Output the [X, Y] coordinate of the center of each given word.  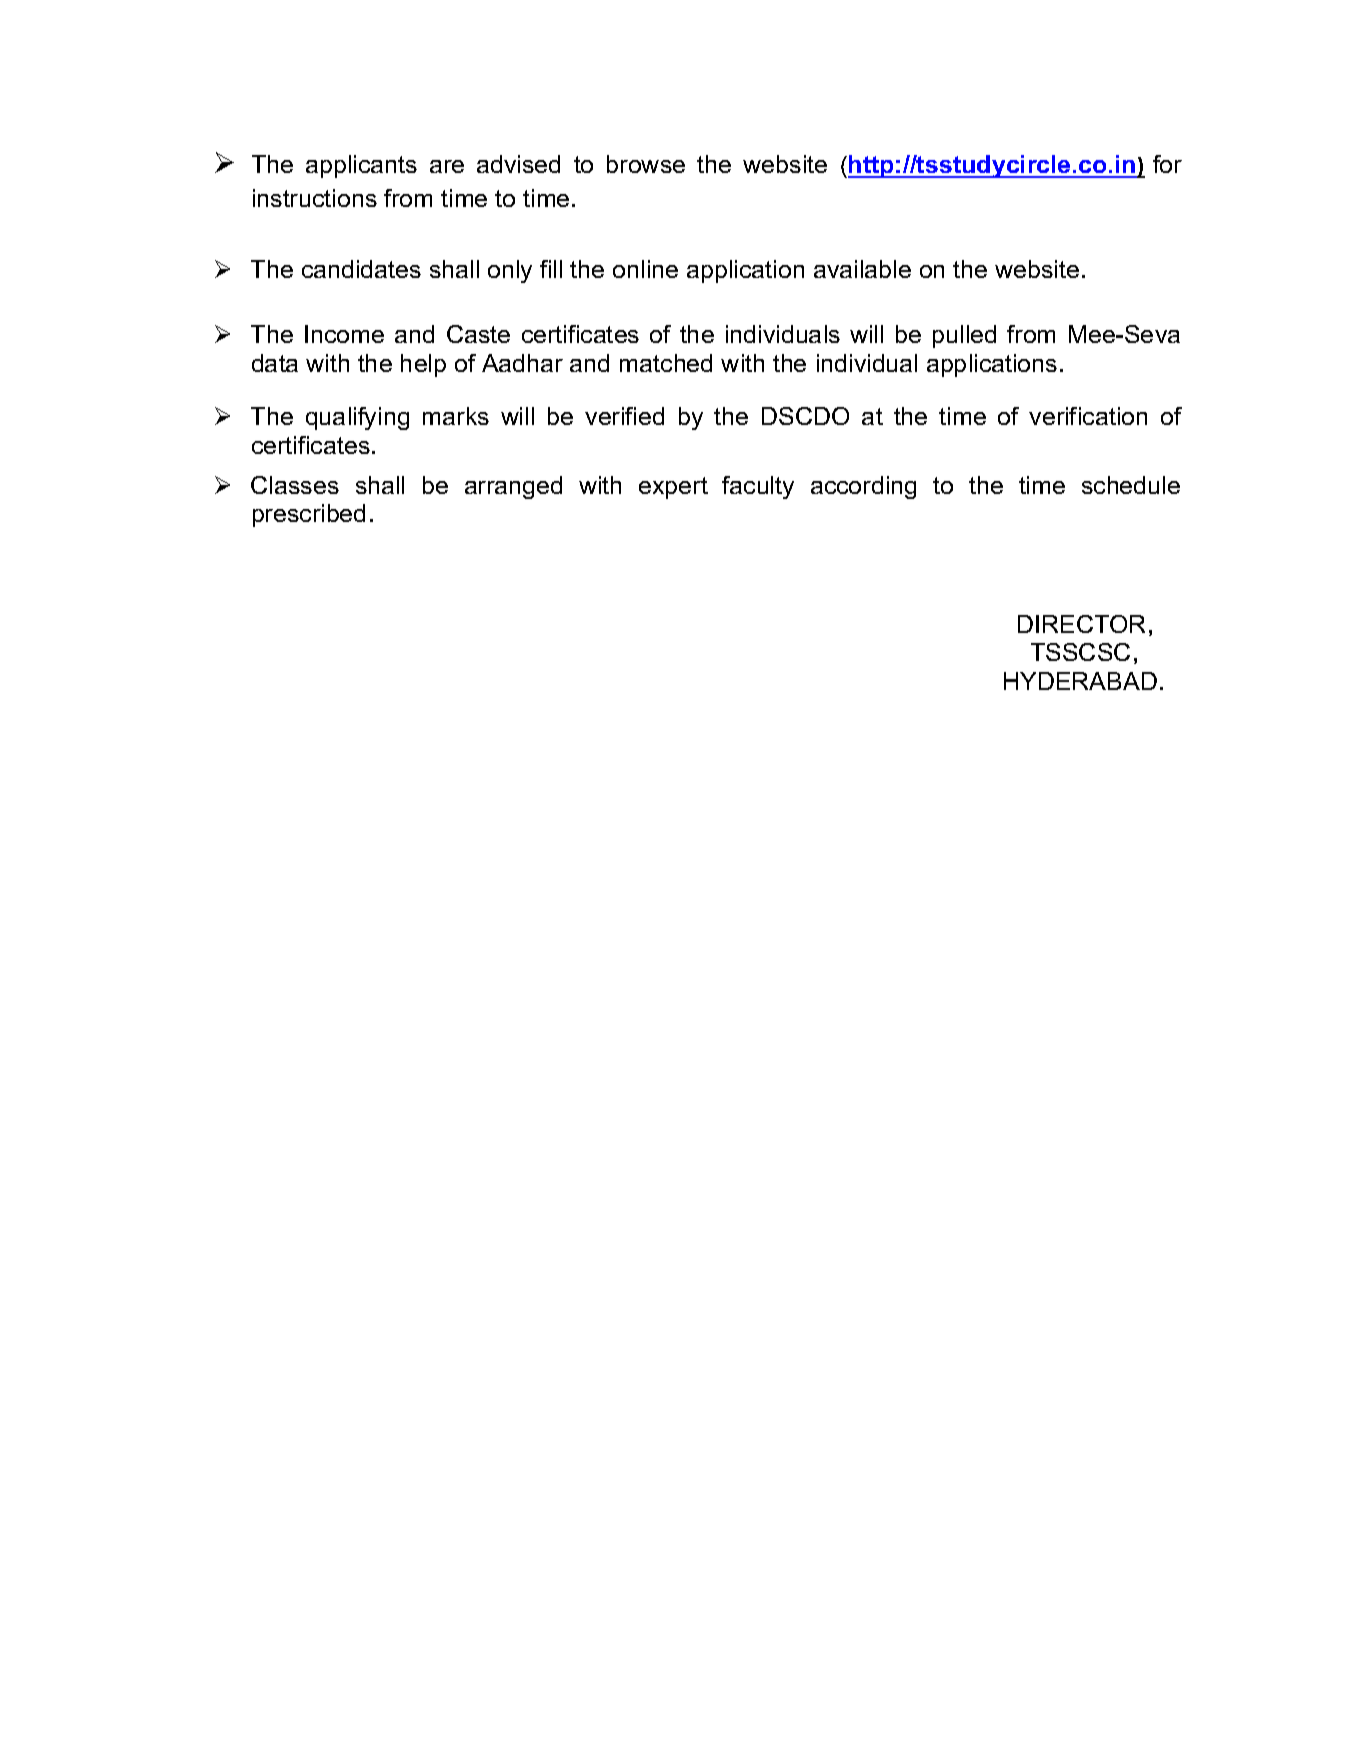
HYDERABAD [1080, 681]
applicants [361, 166]
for [1167, 164]
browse [646, 164]
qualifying [357, 418]
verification [1088, 416]
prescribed [309, 515]
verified [624, 416]
